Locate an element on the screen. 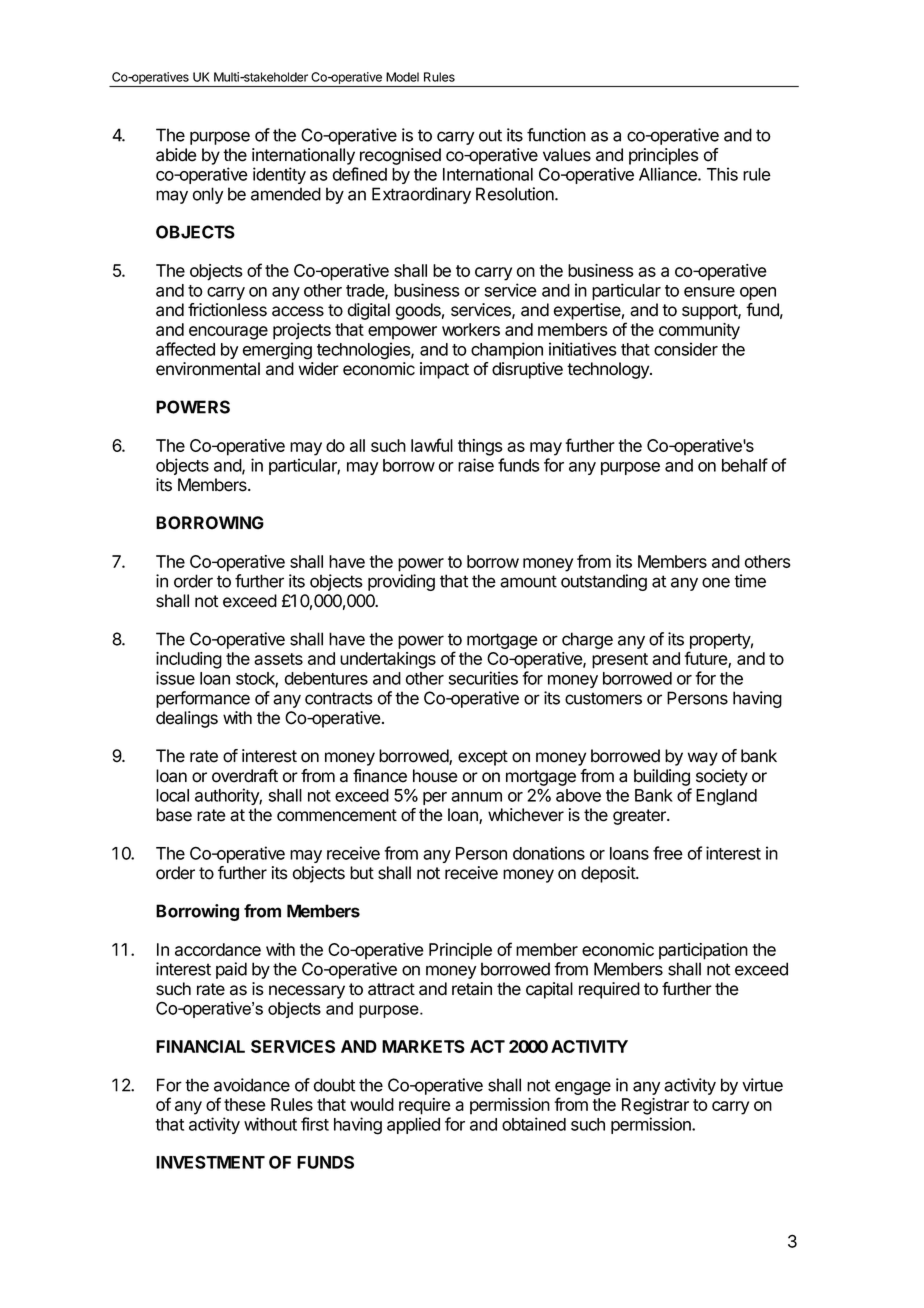 Image resolution: width=924 pixels, height=1308 pixels. frictionless is located at coordinates (227, 310).
